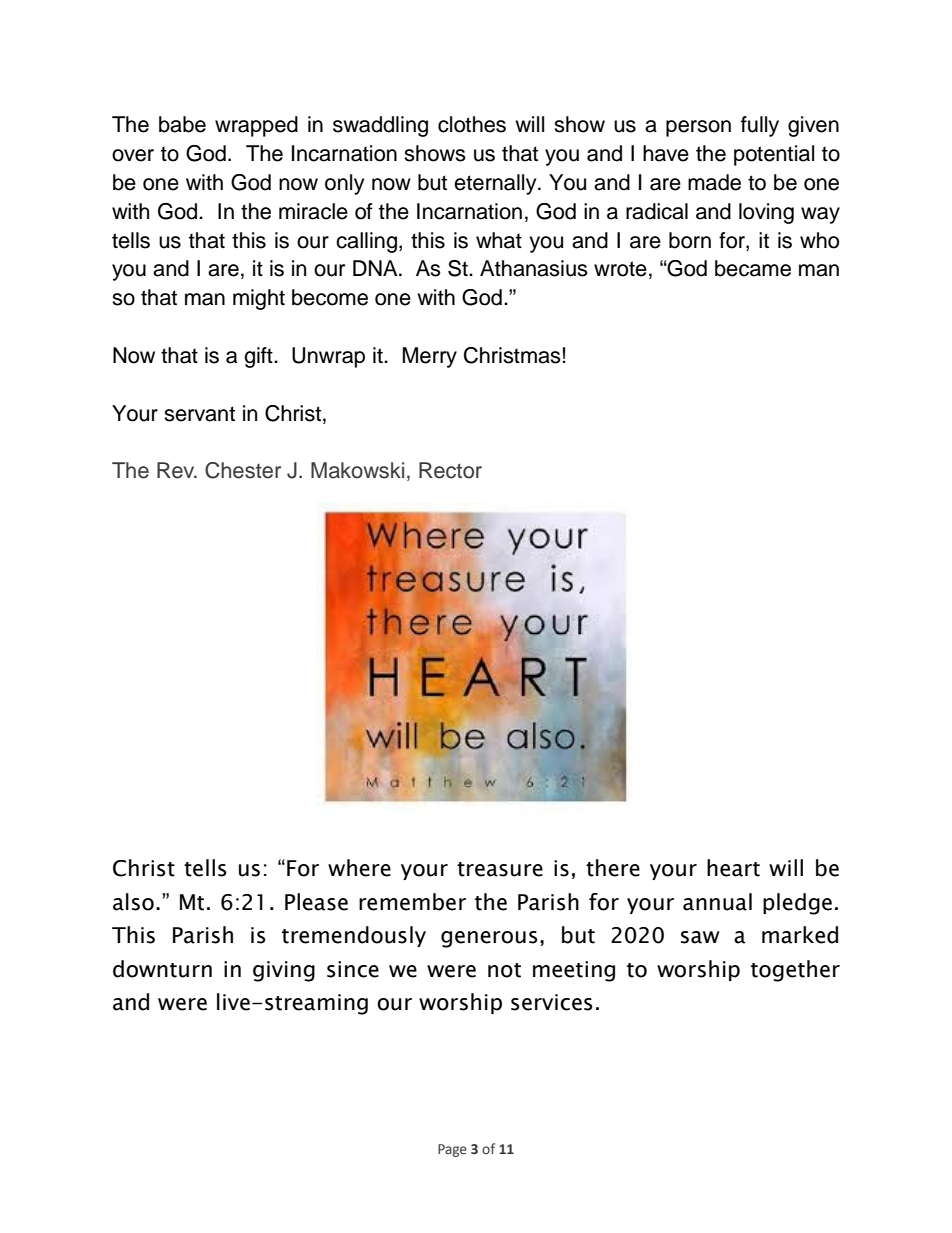  Describe the element at coordinates (162, 969) in the screenshot. I see `downturn` at that location.
